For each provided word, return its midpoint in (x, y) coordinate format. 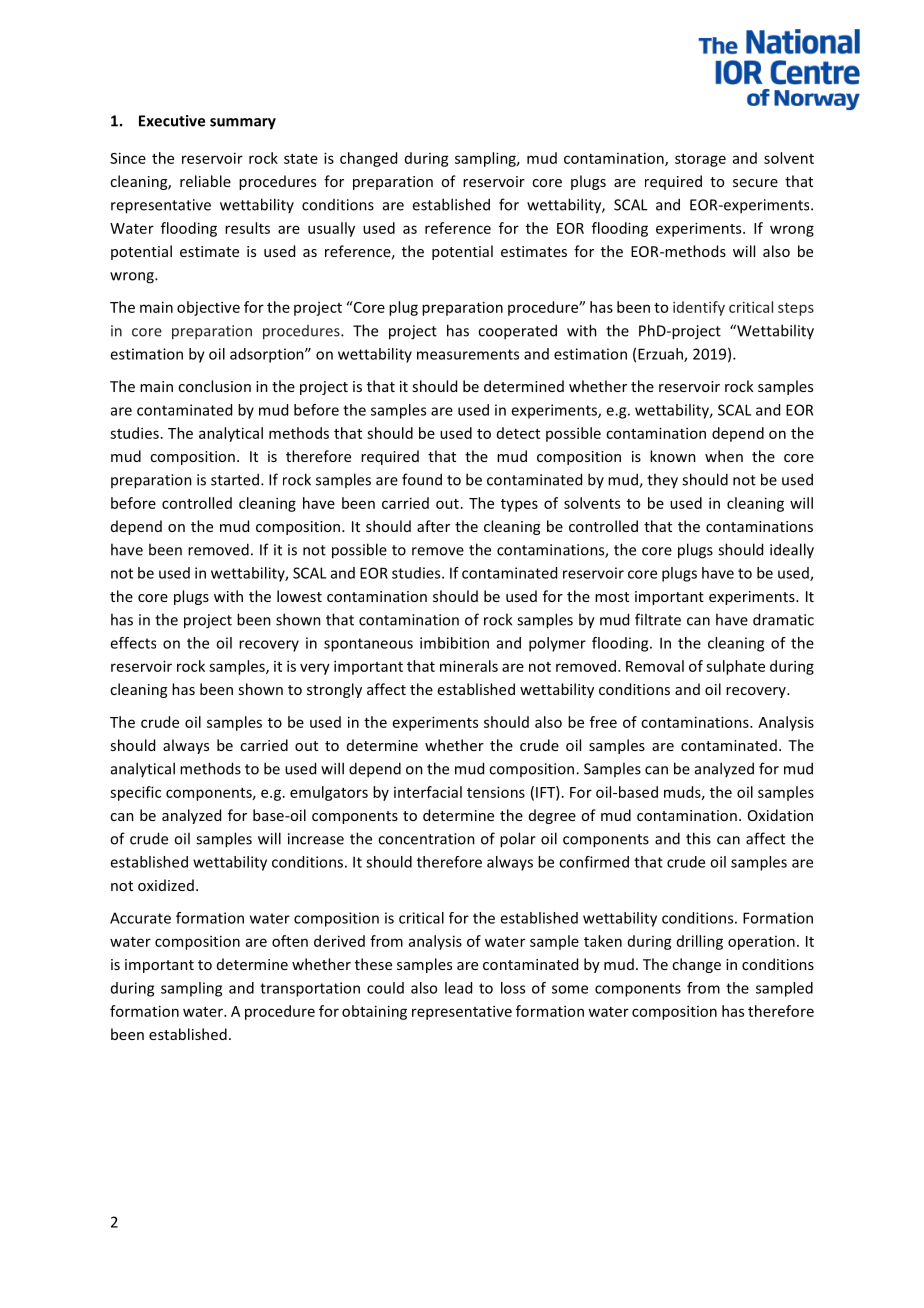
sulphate (735, 667)
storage (700, 160)
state (301, 159)
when (724, 456)
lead (458, 988)
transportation (310, 989)
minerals (469, 666)
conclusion (214, 386)
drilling (700, 942)
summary (243, 124)
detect (518, 433)
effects (133, 643)
